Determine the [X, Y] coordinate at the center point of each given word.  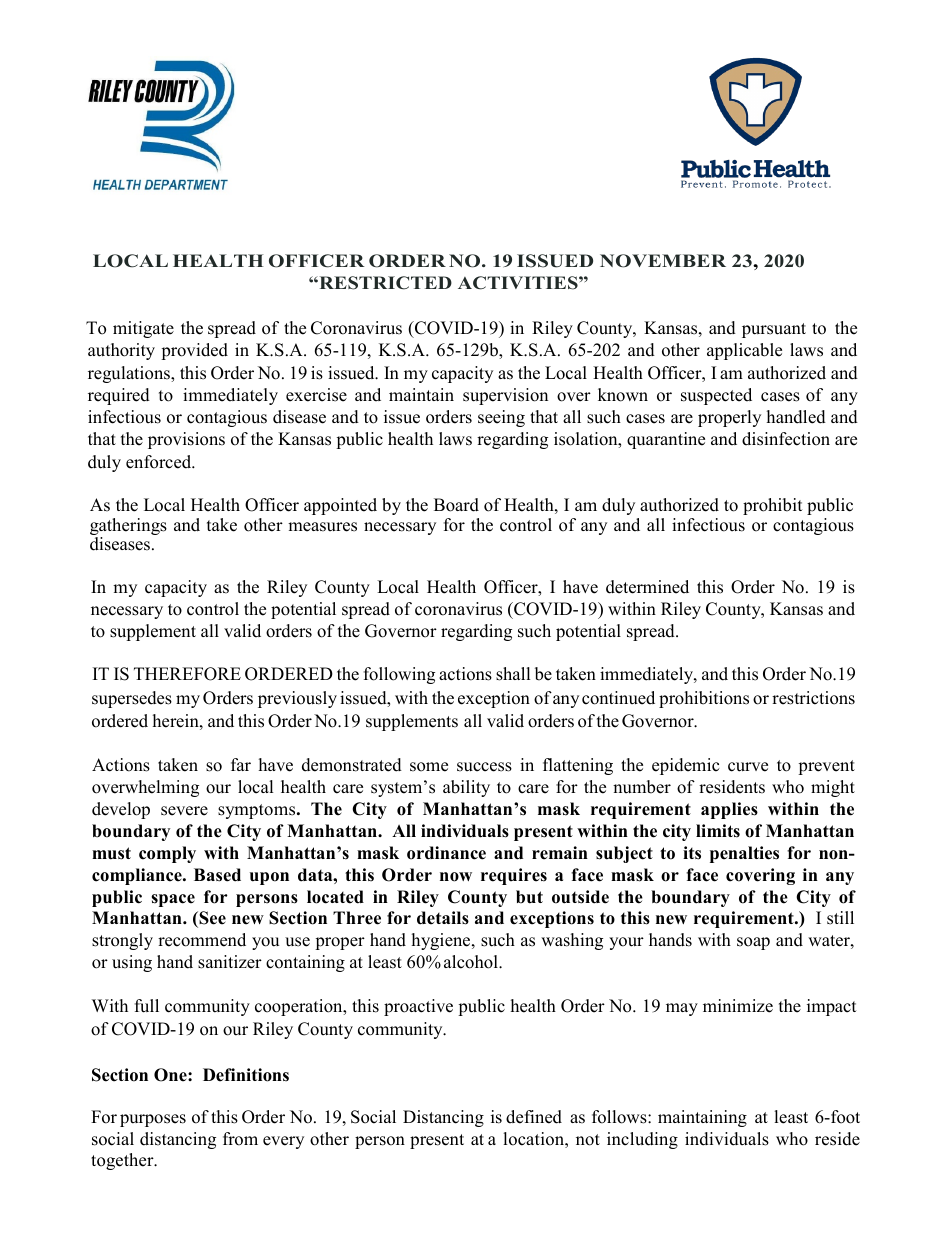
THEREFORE [187, 674]
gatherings [128, 528]
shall [513, 674]
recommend [202, 940]
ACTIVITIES [519, 283]
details [443, 918]
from [240, 1139]
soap [753, 943]
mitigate [143, 329]
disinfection [786, 439]
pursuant [774, 330]
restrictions [813, 698]
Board [456, 505]
